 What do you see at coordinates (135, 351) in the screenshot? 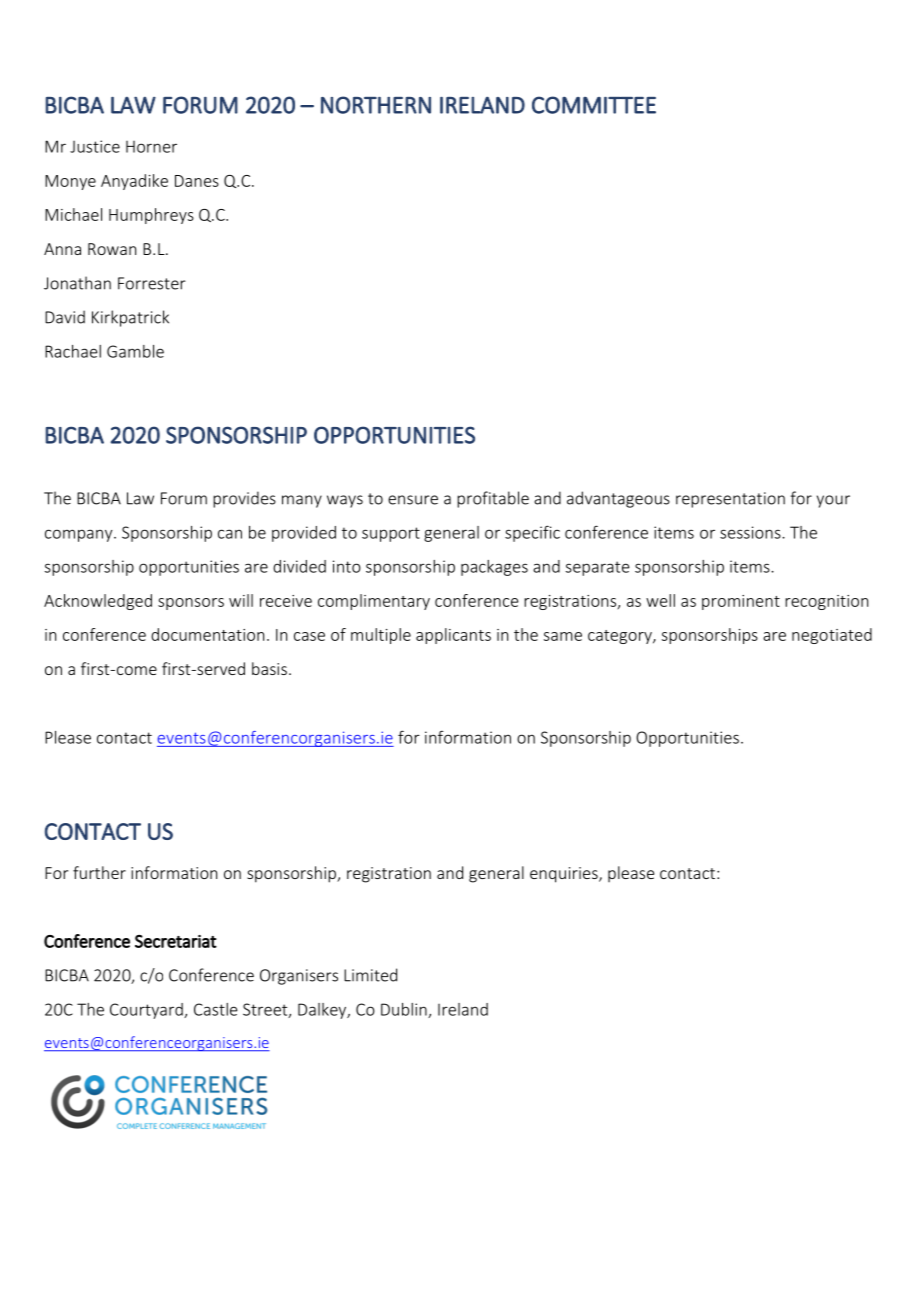
I see `Gamble` at bounding box center [135, 351].
